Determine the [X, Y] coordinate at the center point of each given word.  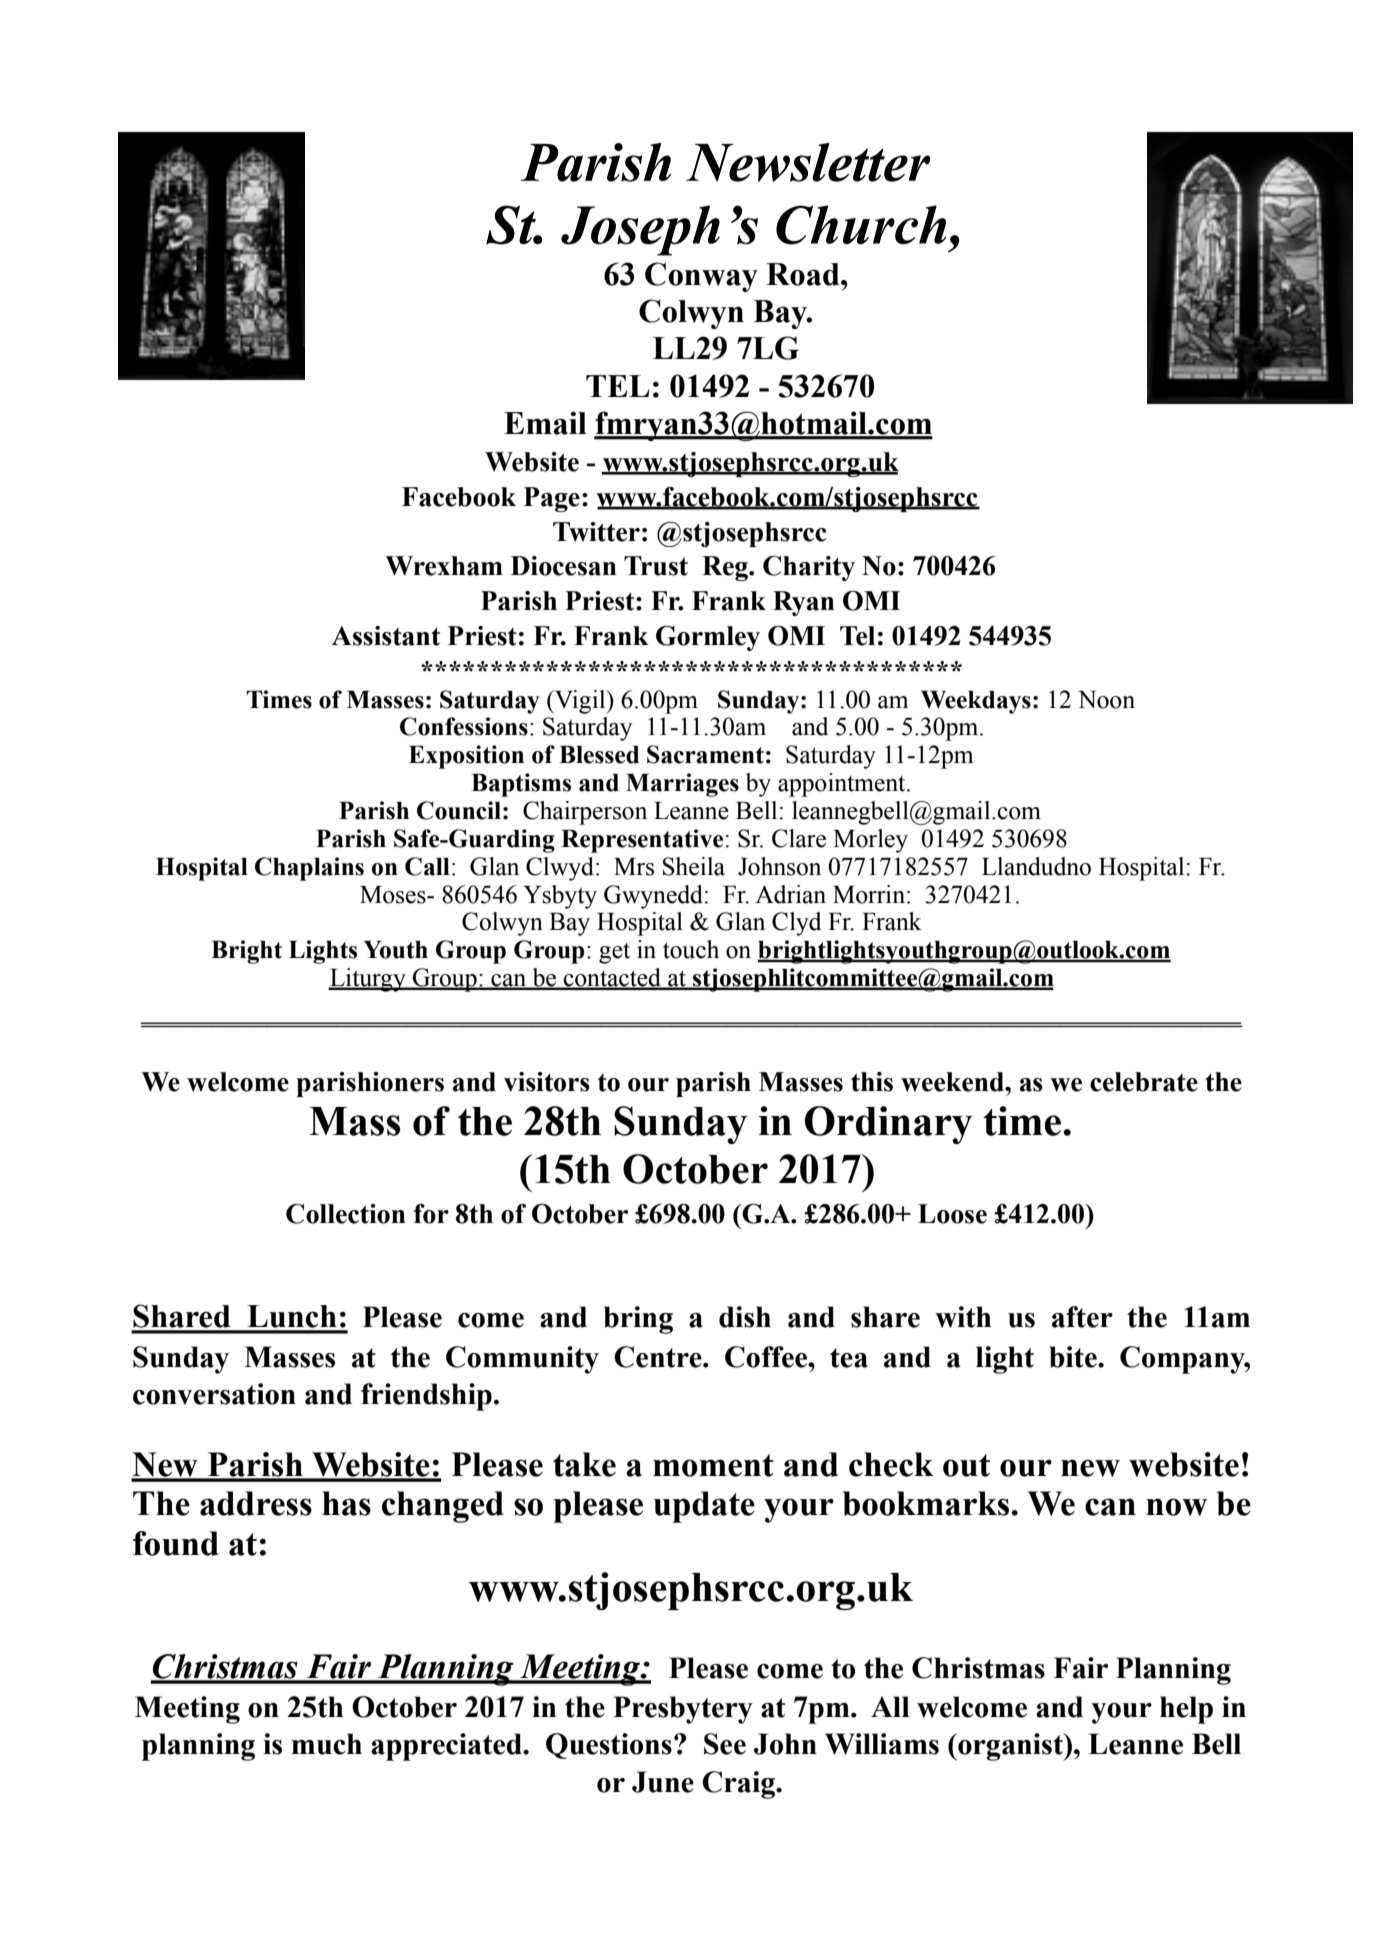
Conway [701, 277]
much [327, 1744]
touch [691, 949]
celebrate [1144, 1082]
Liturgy [368, 980]
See [725, 1744]
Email [545, 423]
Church [861, 225]
